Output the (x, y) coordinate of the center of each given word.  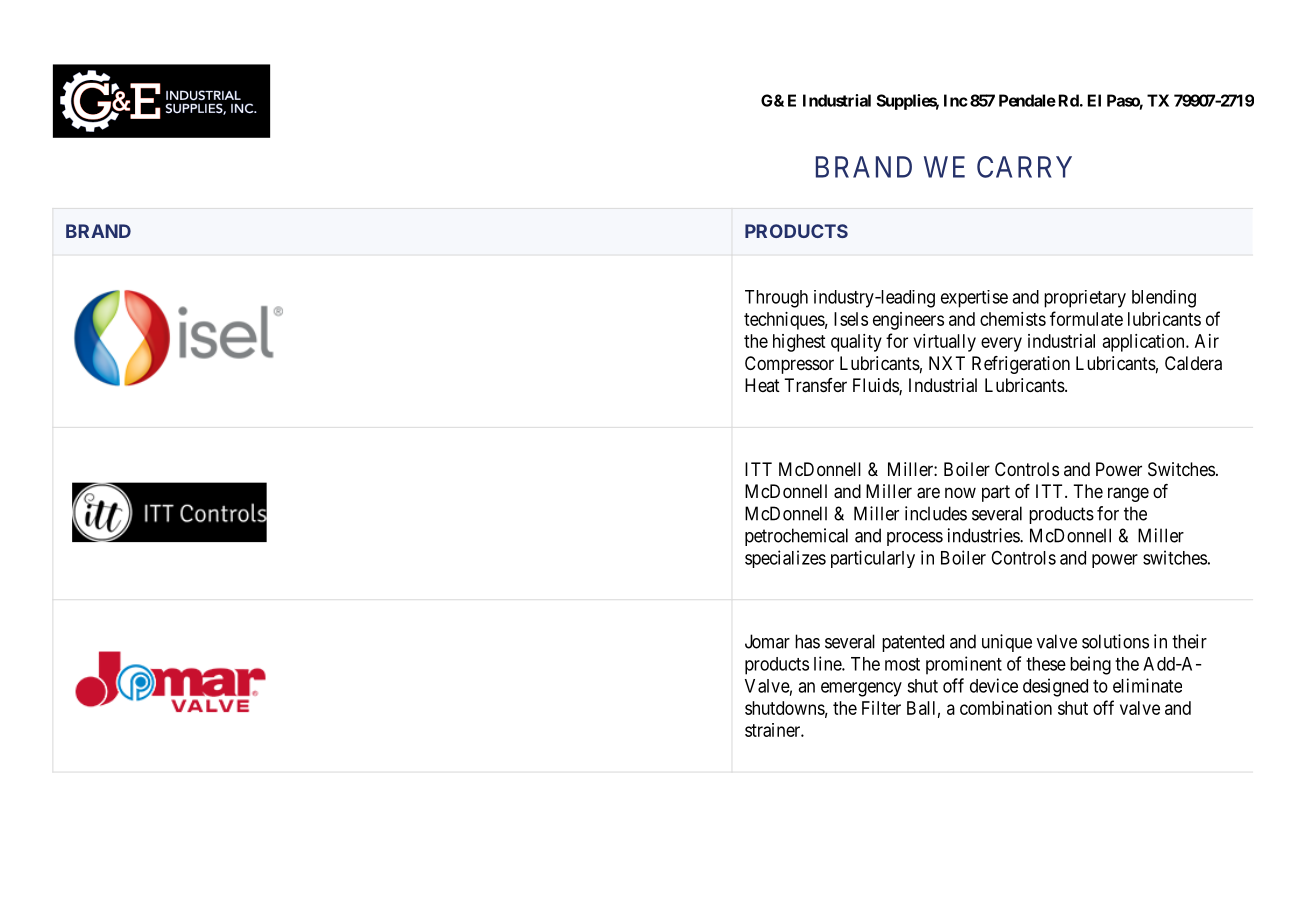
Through (776, 299)
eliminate (1147, 685)
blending (1164, 299)
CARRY (1024, 167)
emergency (861, 689)
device (994, 685)
